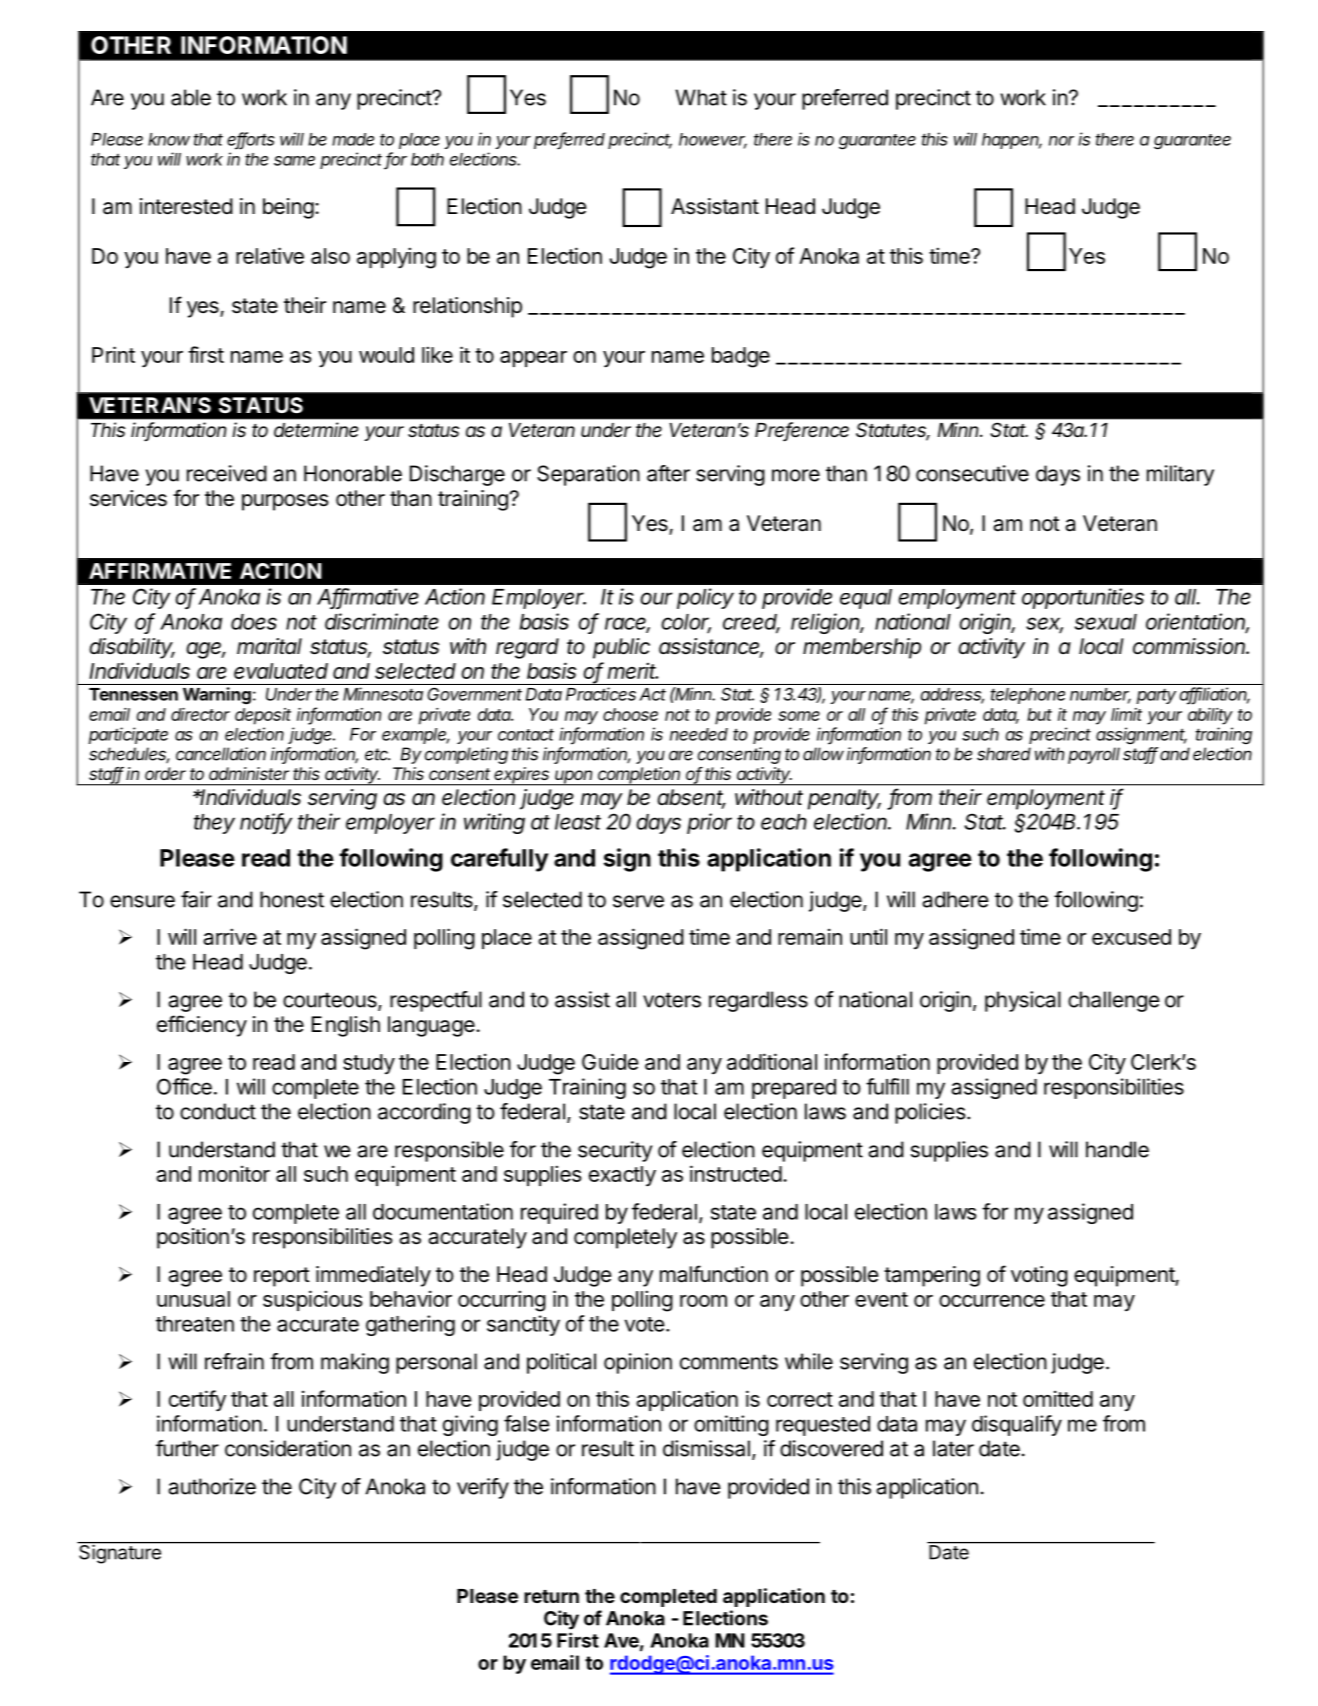 The image size is (1318, 1706). Describe the element at coordinates (622, 1176) in the document. I see `exactly` at that location.
